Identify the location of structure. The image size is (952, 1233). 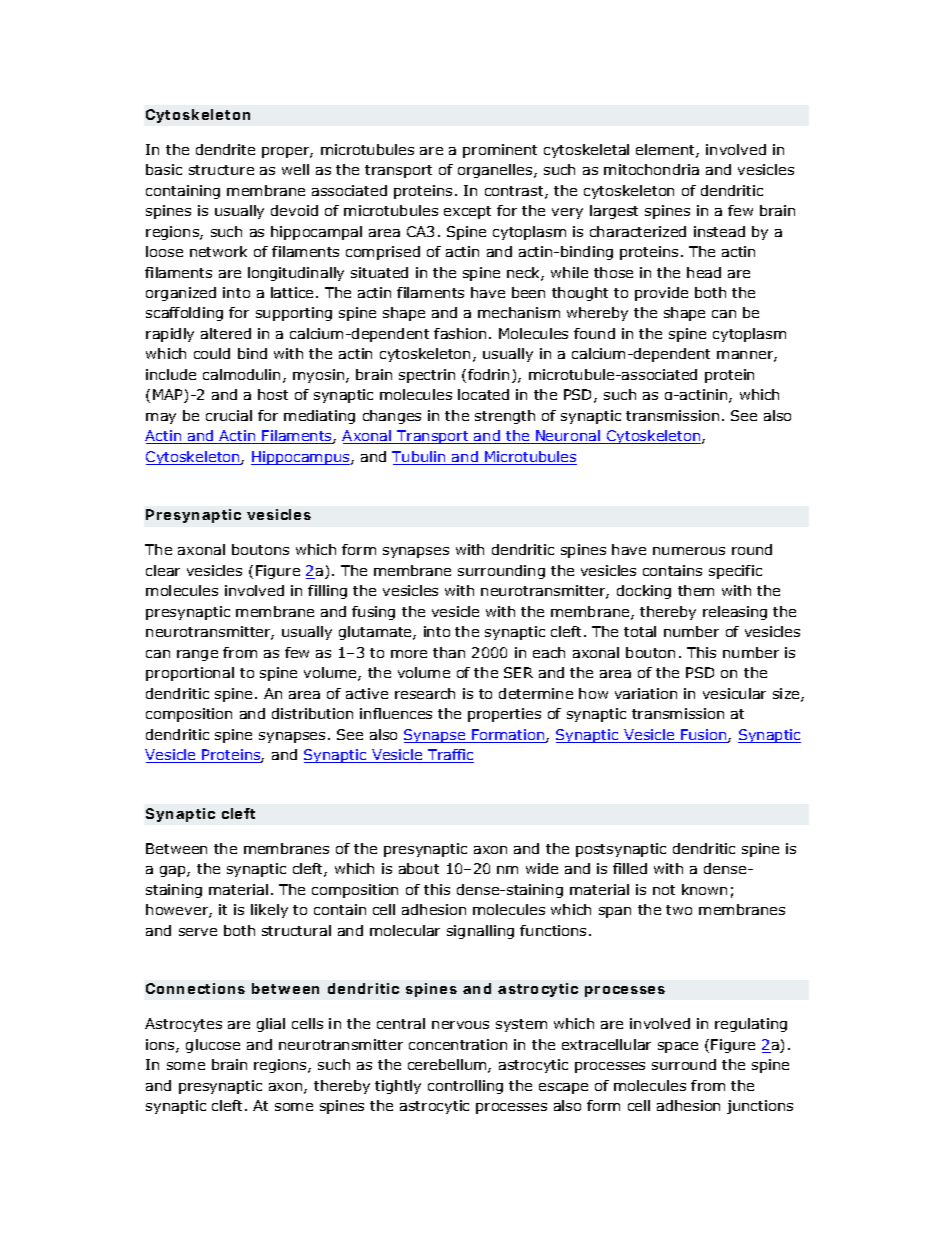
(221, 170).
